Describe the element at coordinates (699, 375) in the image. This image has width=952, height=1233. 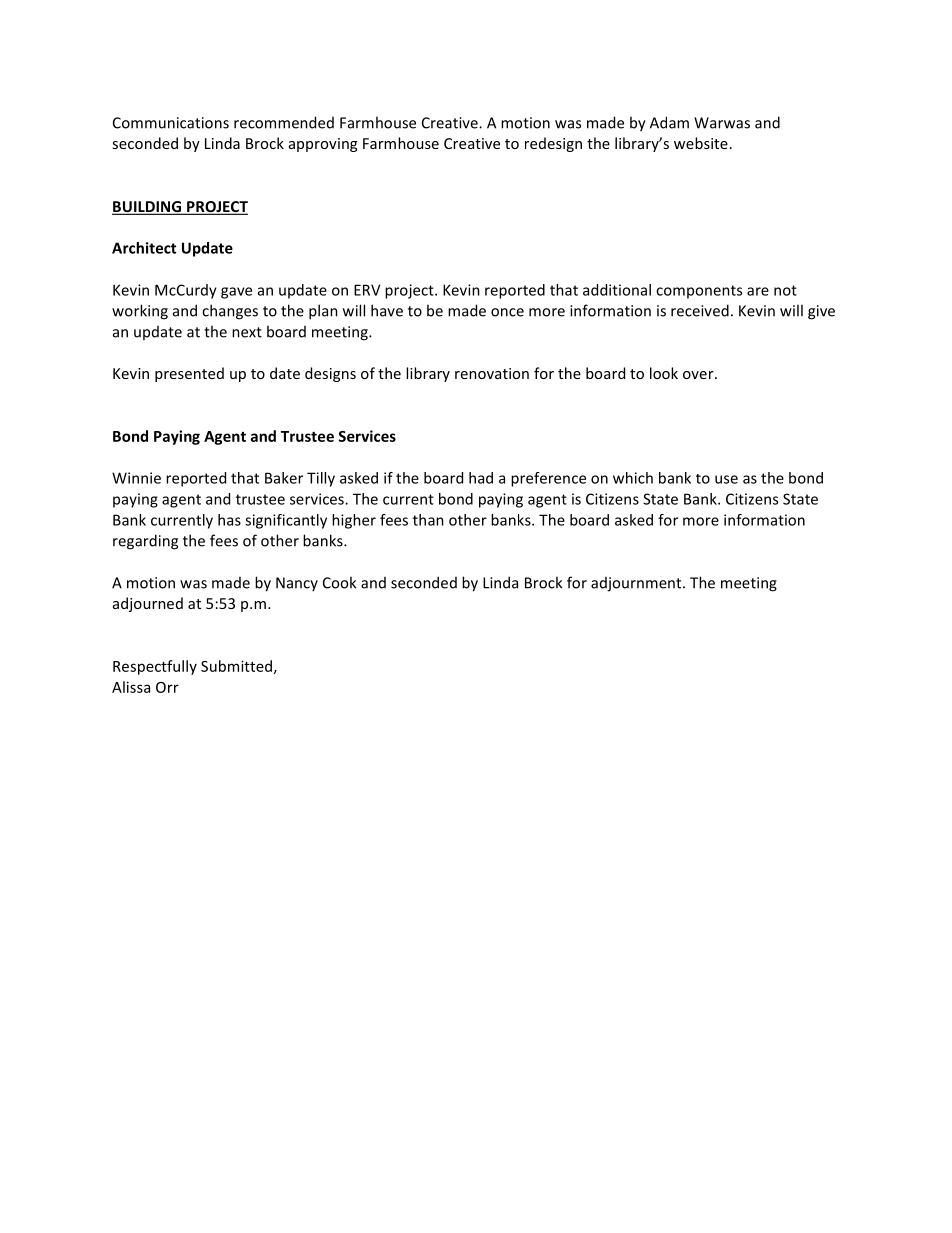
I see `over` at that location.
